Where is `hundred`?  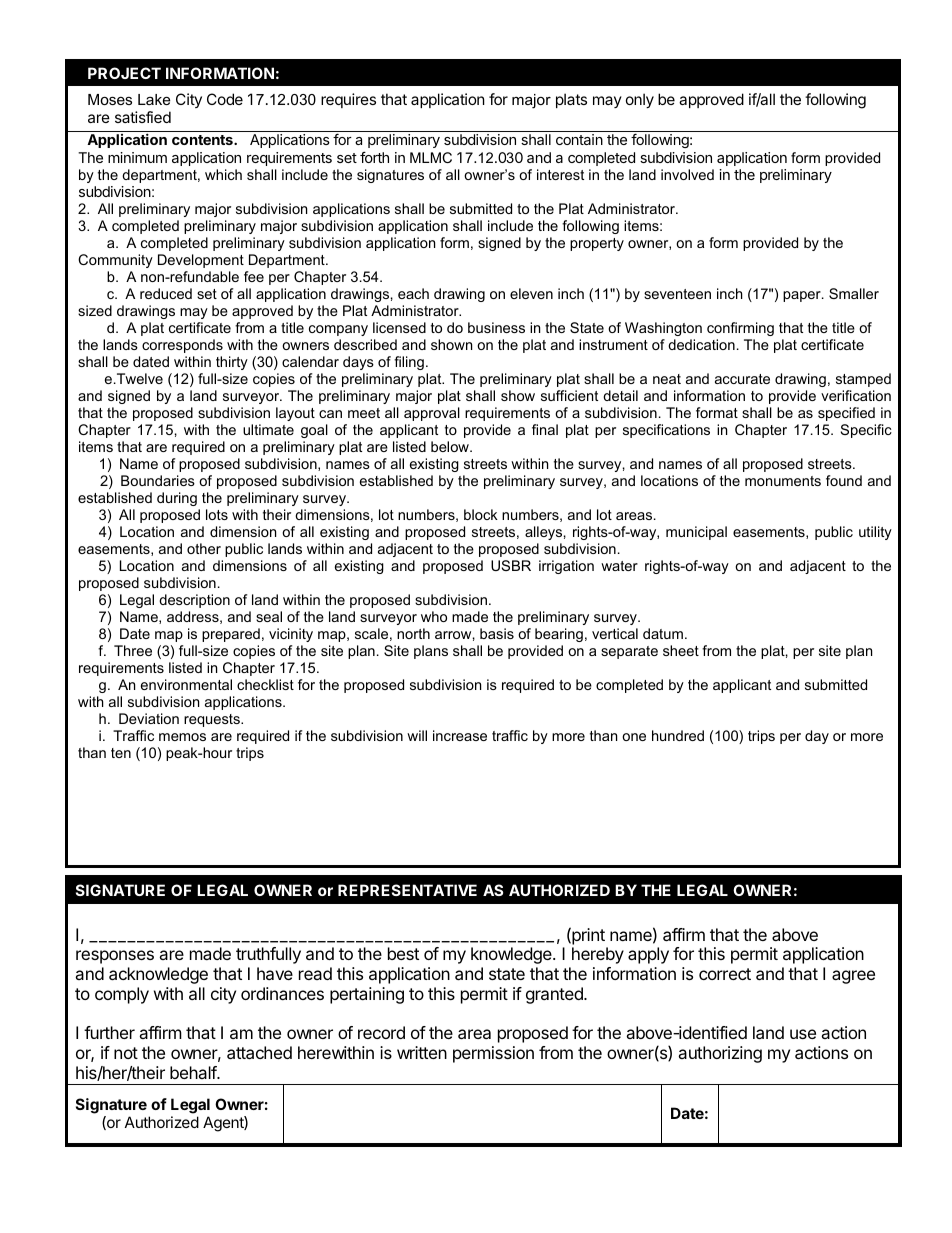 hundred is located at coordinates (678, 735).
